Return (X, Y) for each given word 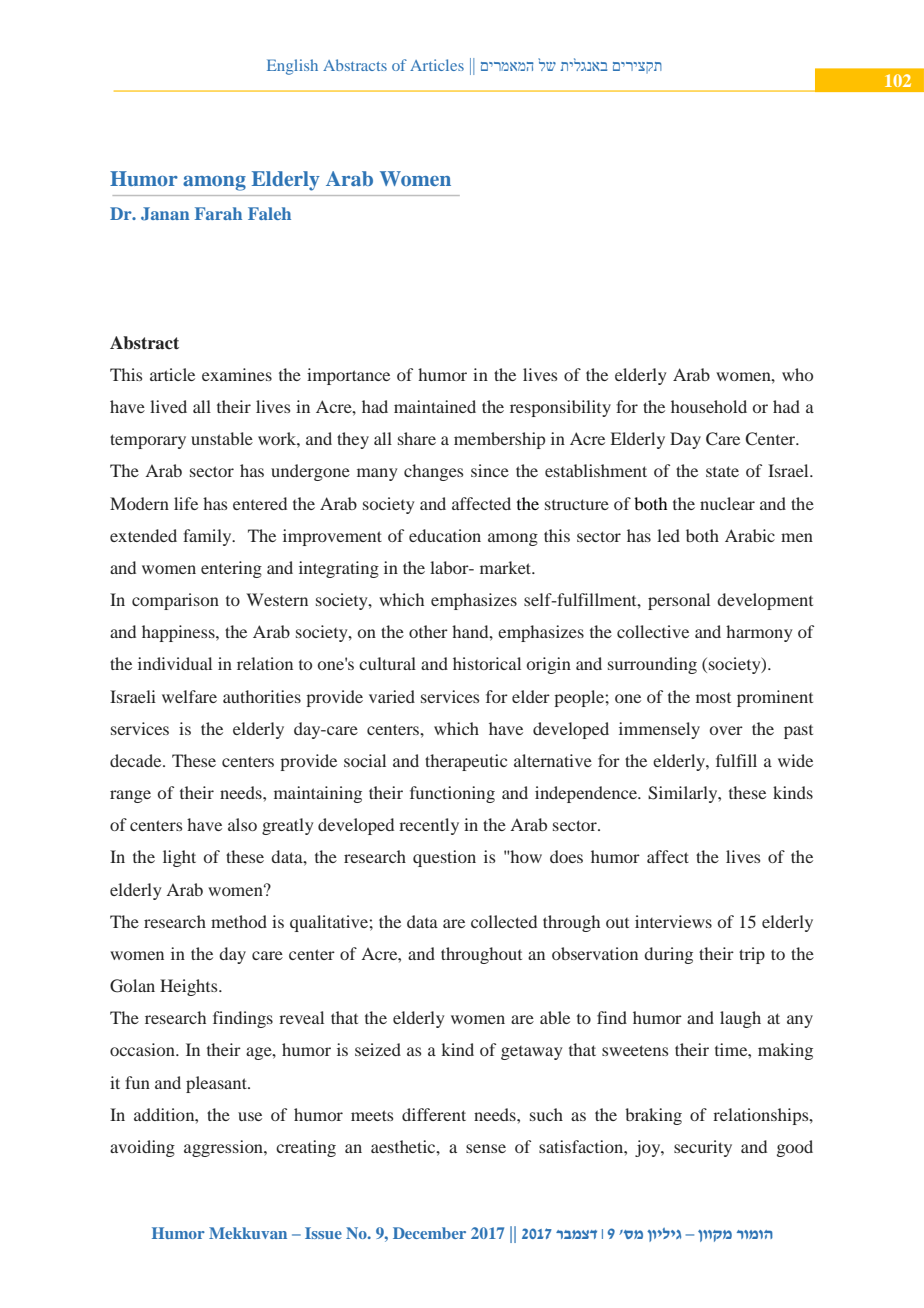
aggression (224, 1148)
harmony (759, 633)
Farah (218, 213)
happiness (179, 633)
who (797, 374)
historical (487, 663)
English (292, 67)
